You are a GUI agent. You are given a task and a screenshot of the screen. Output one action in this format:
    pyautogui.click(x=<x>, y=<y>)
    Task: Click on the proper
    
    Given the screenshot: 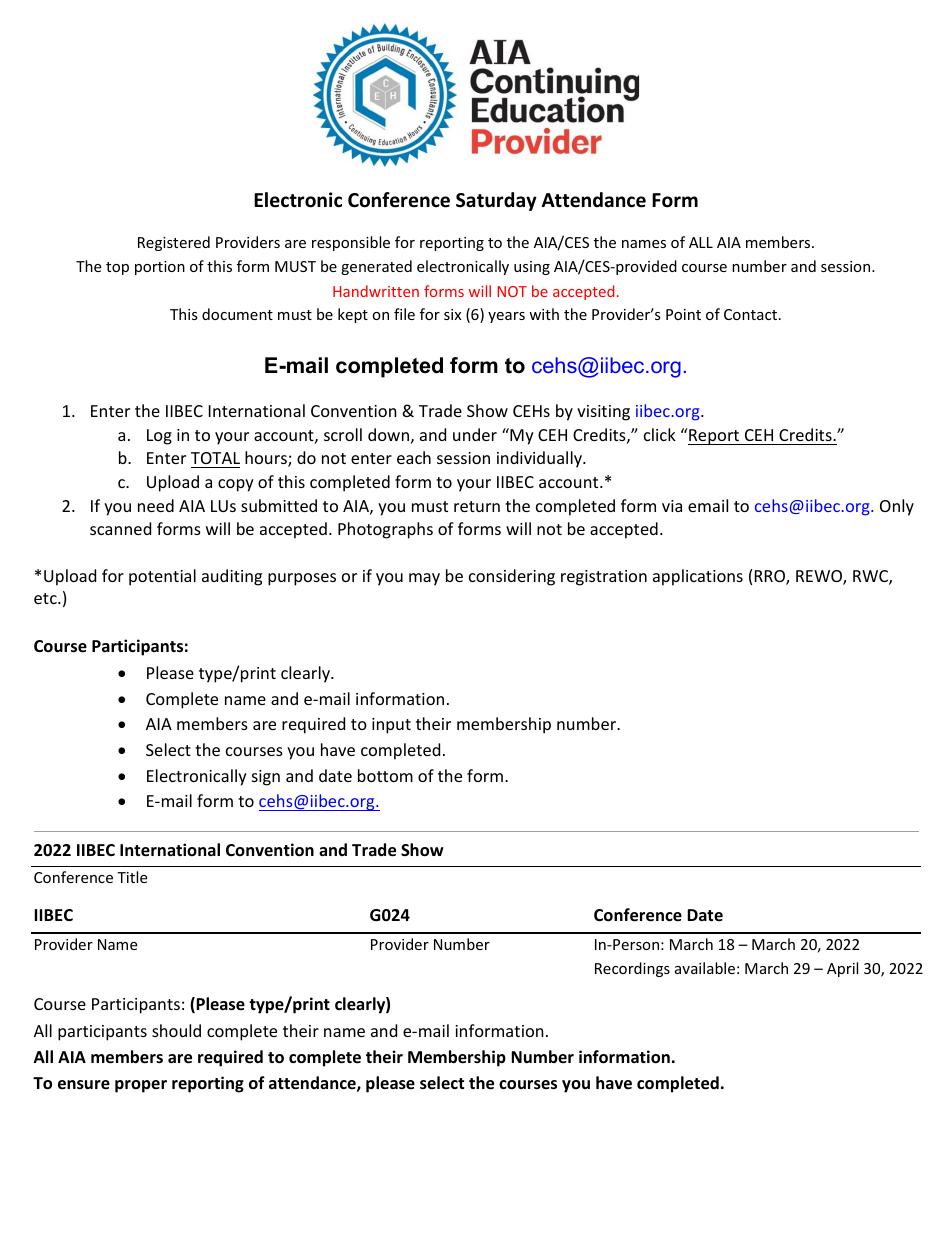 What is the action you would take?
    pyautogui.click(x=141, y=1086)
